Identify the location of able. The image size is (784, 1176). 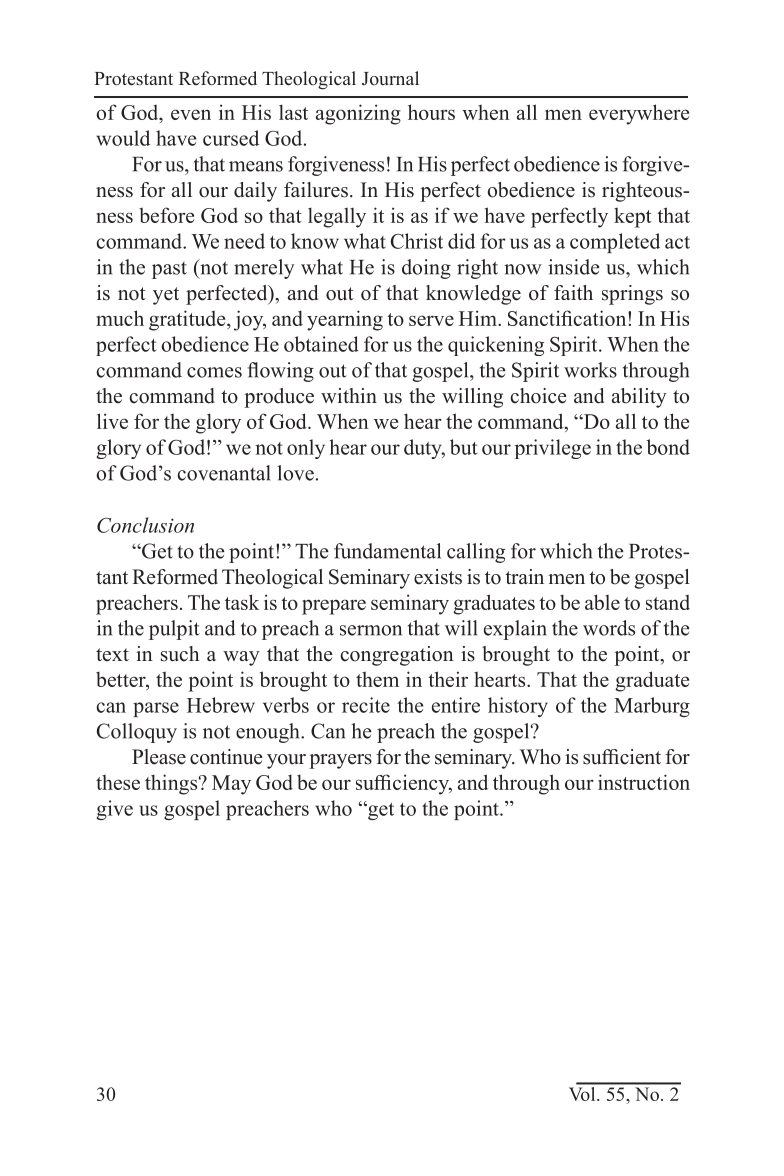
(602, 602).
